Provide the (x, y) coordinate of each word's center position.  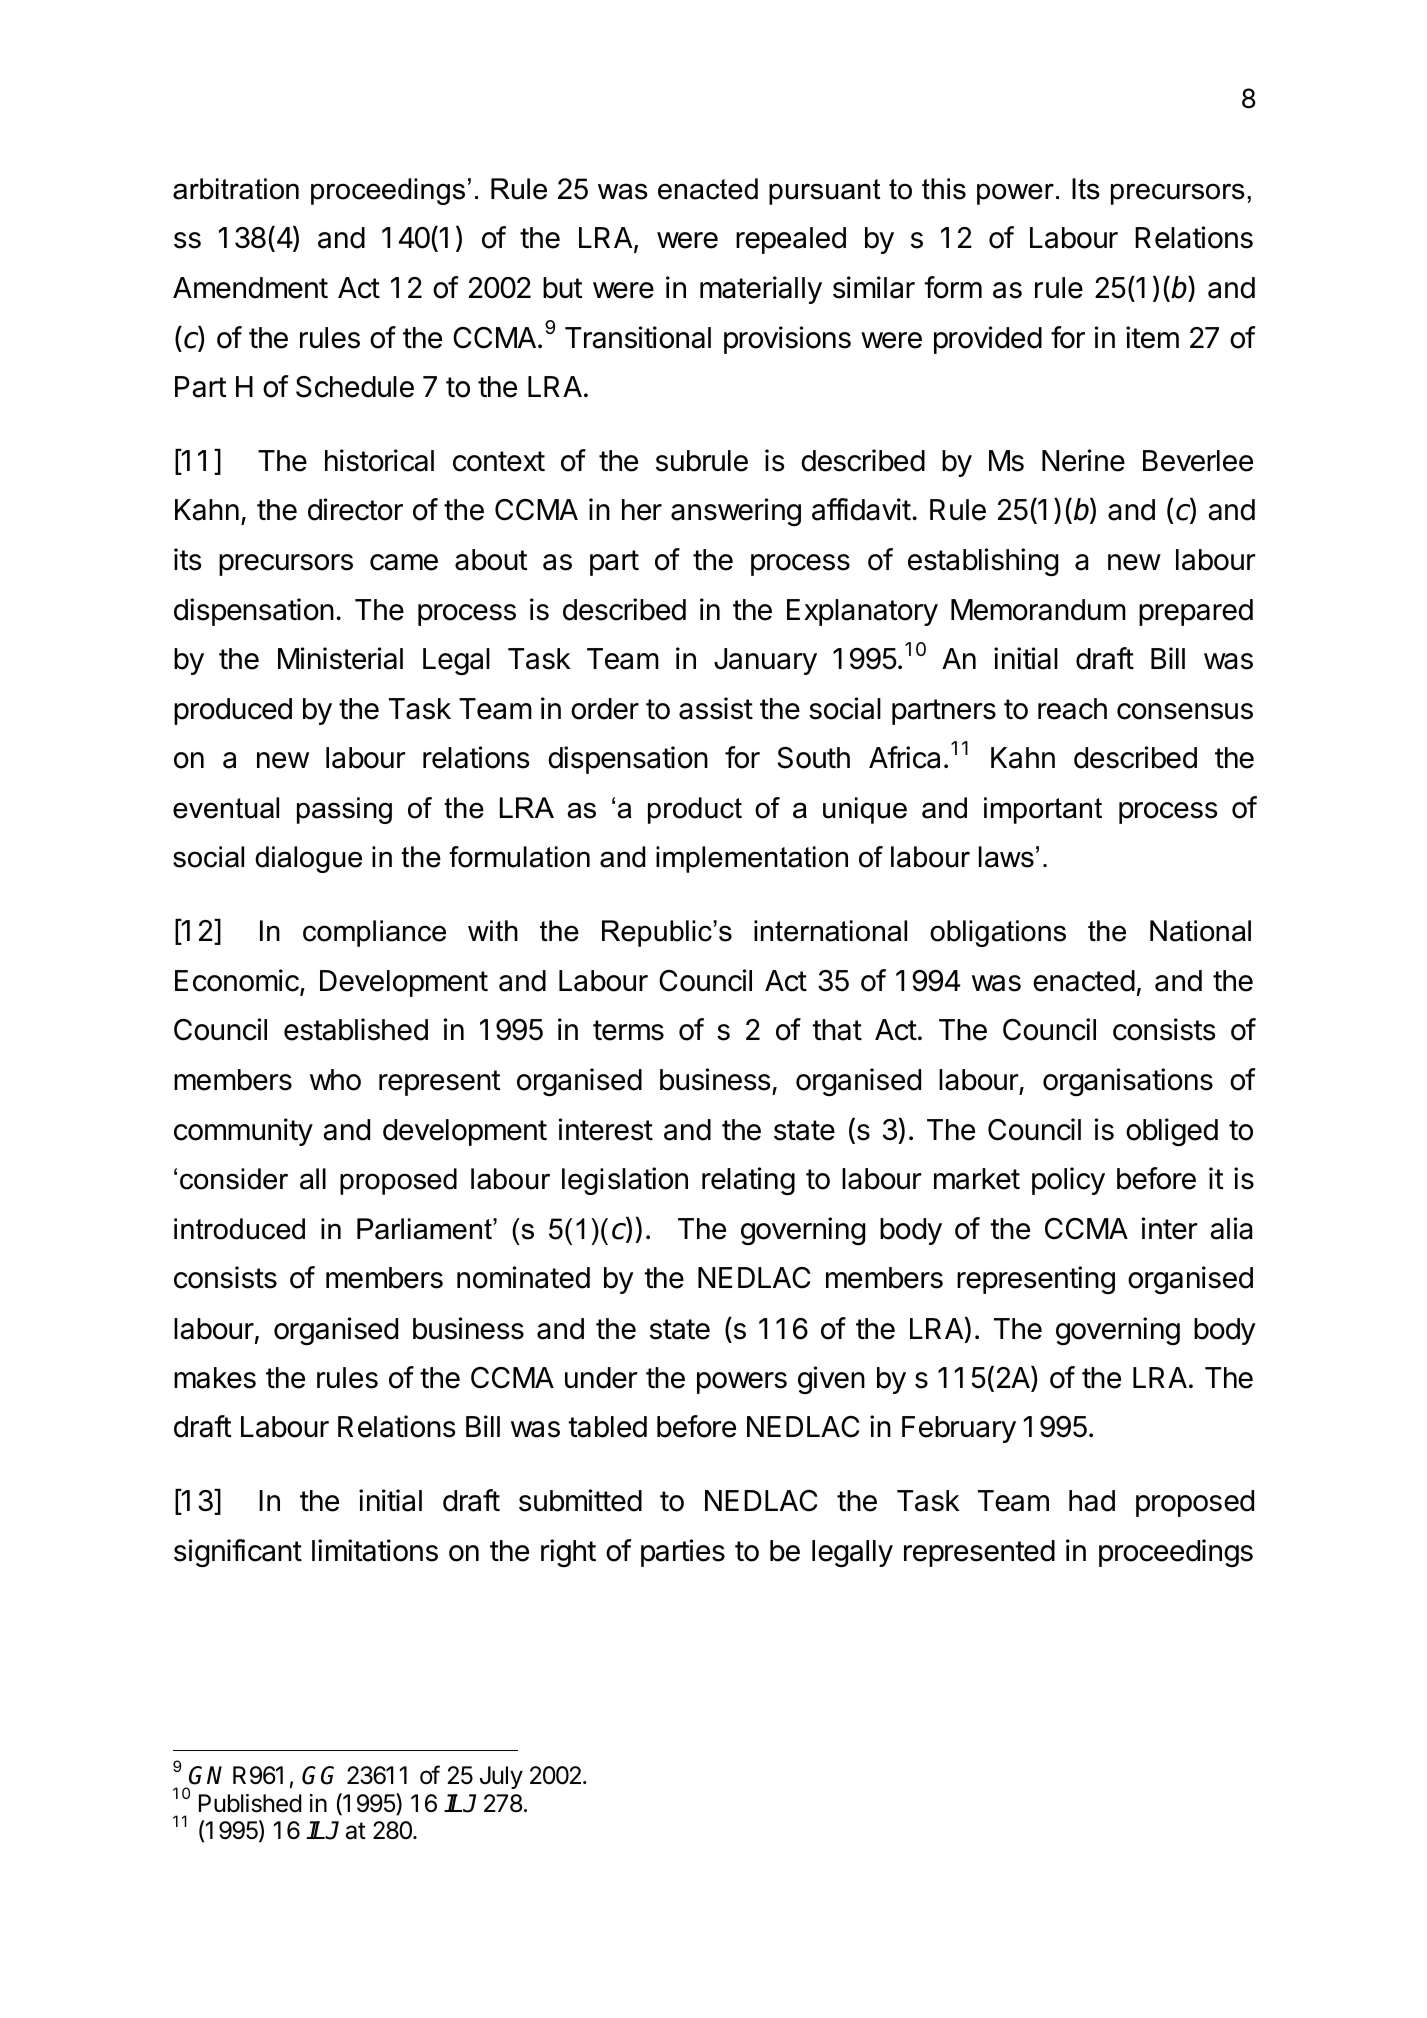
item (1152, 337)
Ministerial (340, 658)
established (356, 1029)
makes (215, 1378)
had (1092, 1501)
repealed (791, 240)
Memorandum (1038, 610)
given (831, 1380)
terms (628, 1030)
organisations (1128, 1082)
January (765, 661)
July (501, 1777)
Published (250, 1803)
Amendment (250, 288)
